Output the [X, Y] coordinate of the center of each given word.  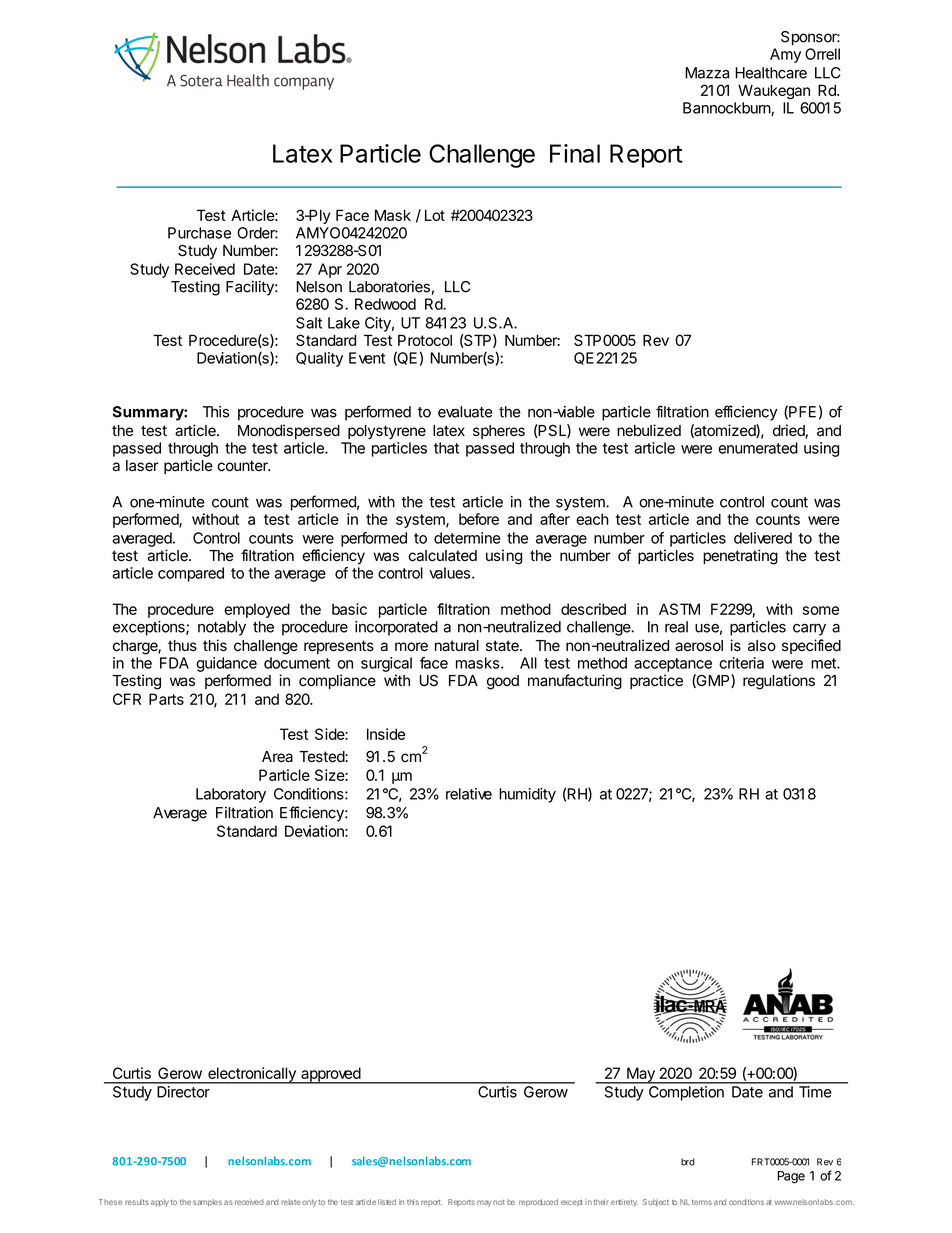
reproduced [538, 1203]
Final [575, 153]
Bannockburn [727, 109]
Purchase [199, 233]
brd [688, 1162]
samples [207, 1203]
